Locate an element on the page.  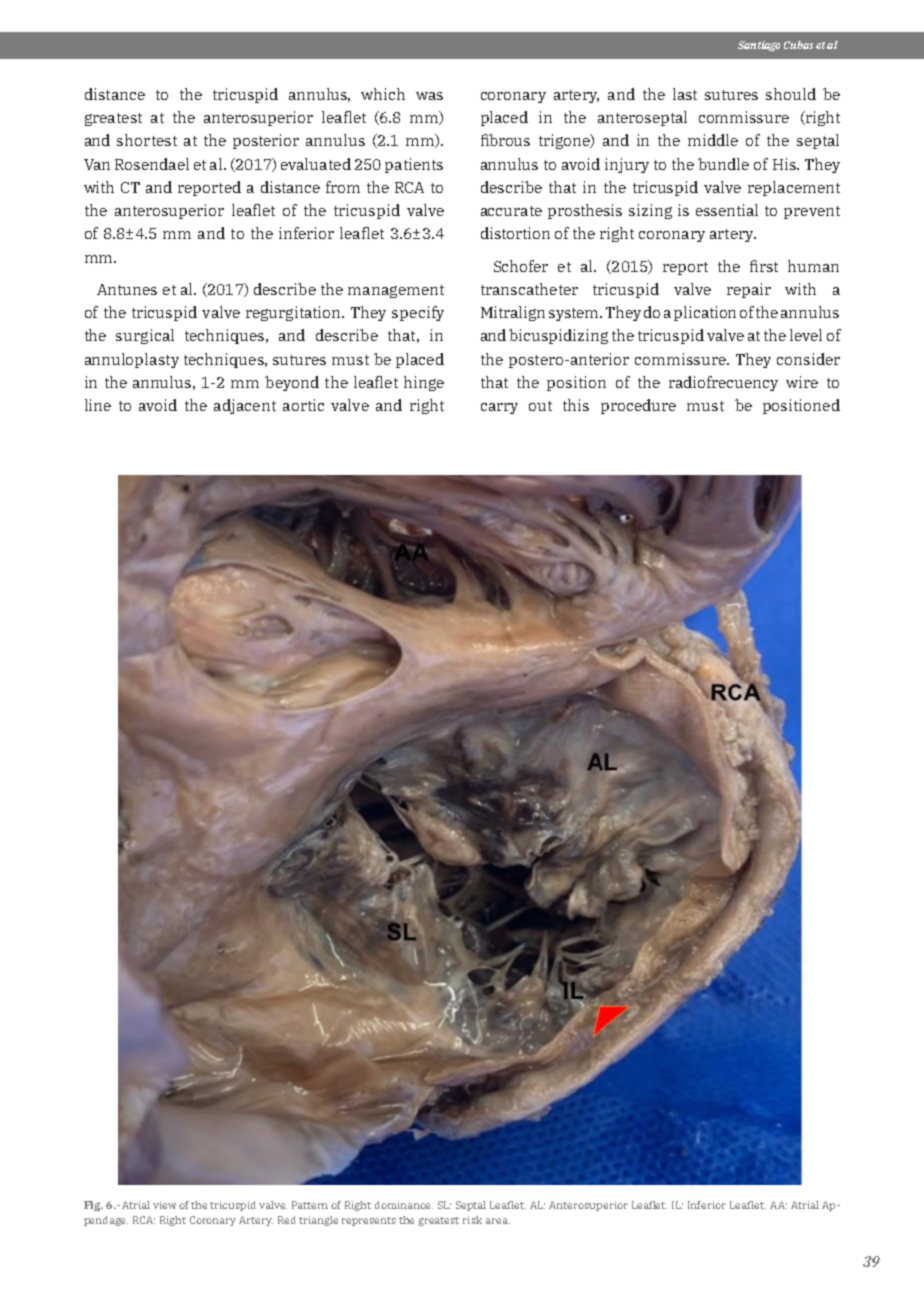
represents is located at coordinates (369, 1221).
